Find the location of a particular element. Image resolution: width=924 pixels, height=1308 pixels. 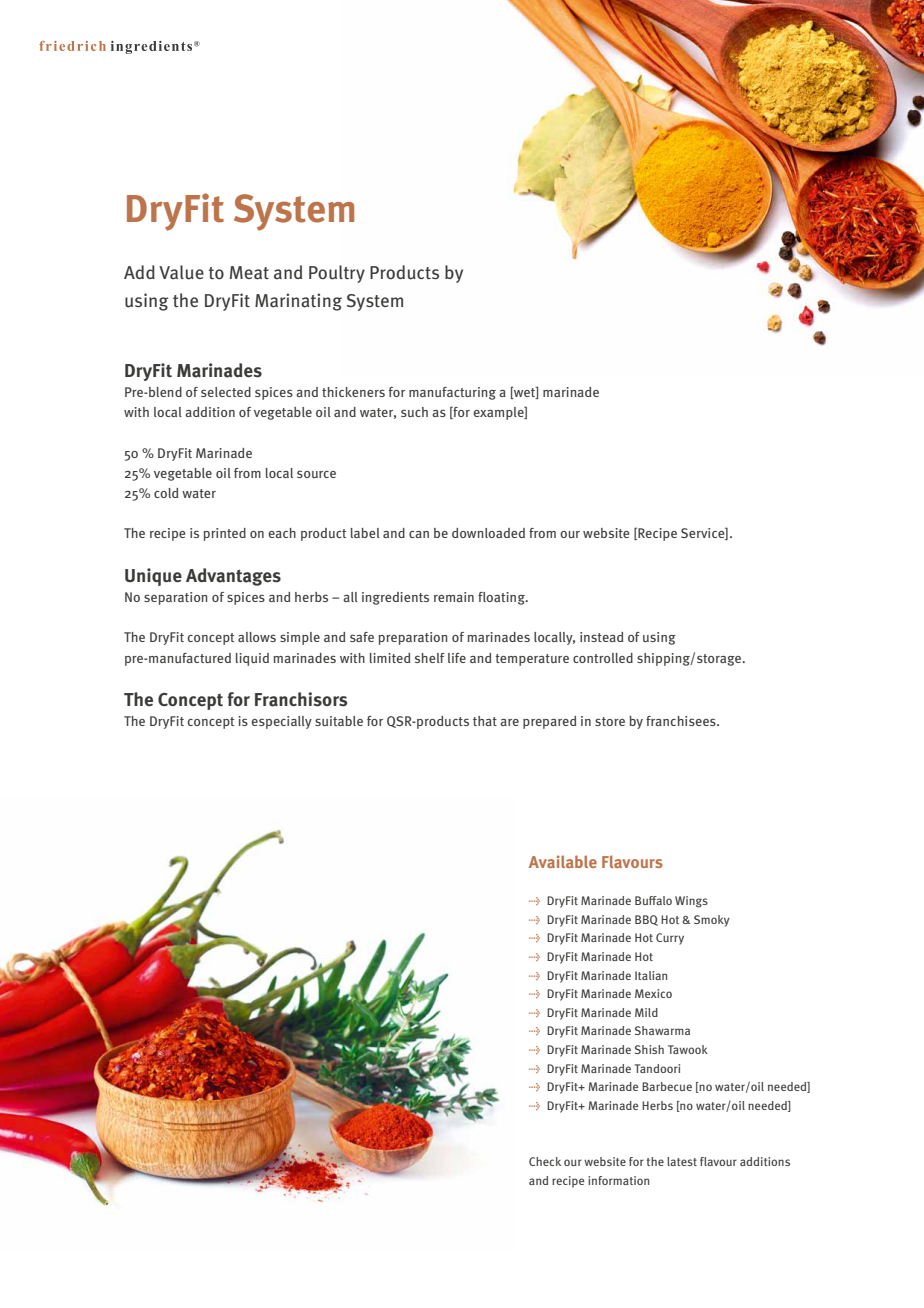

printed is located at coordinates (224, 534).
